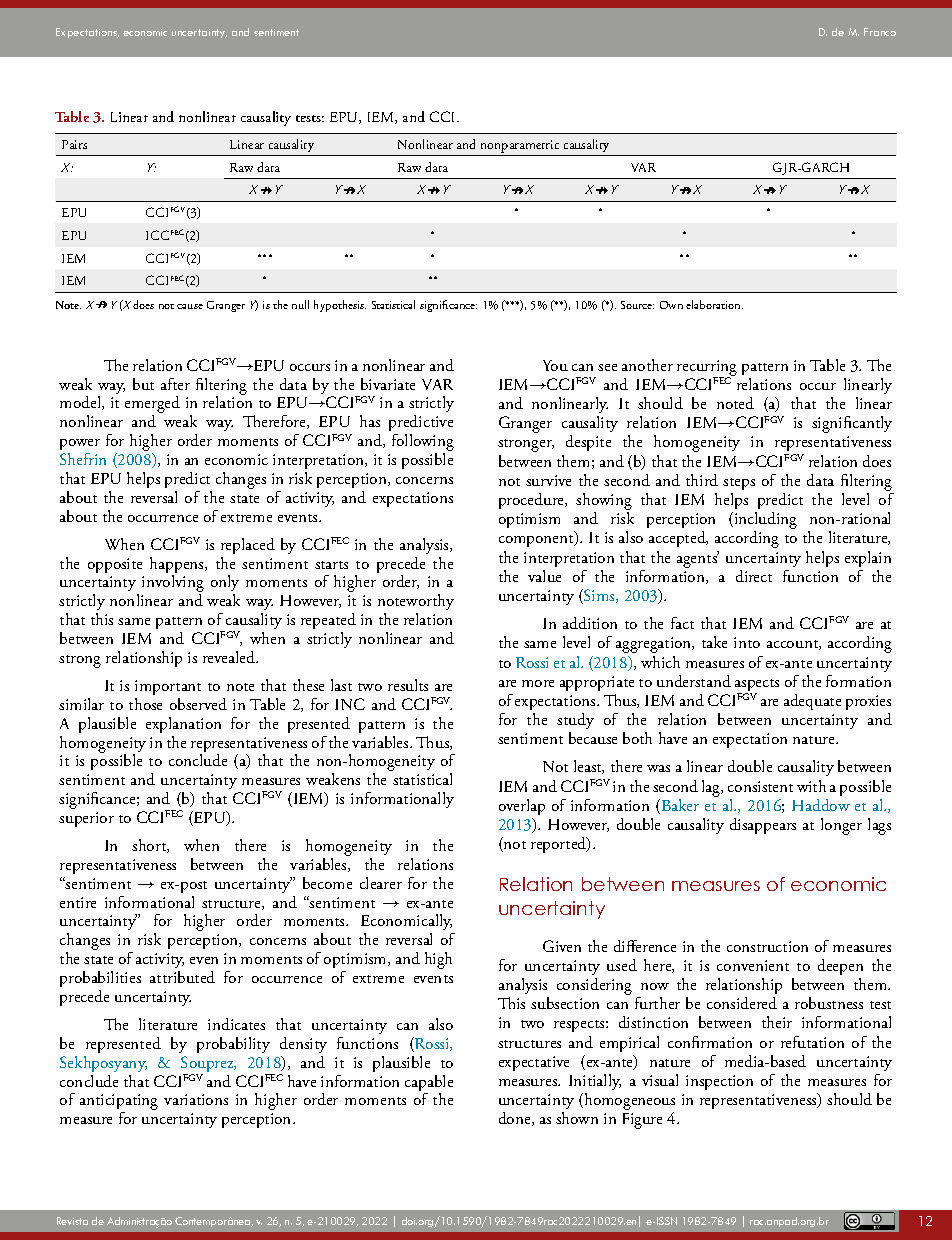 This page has height=1240, width=952. I want to click on done, so click(516, 1119).
